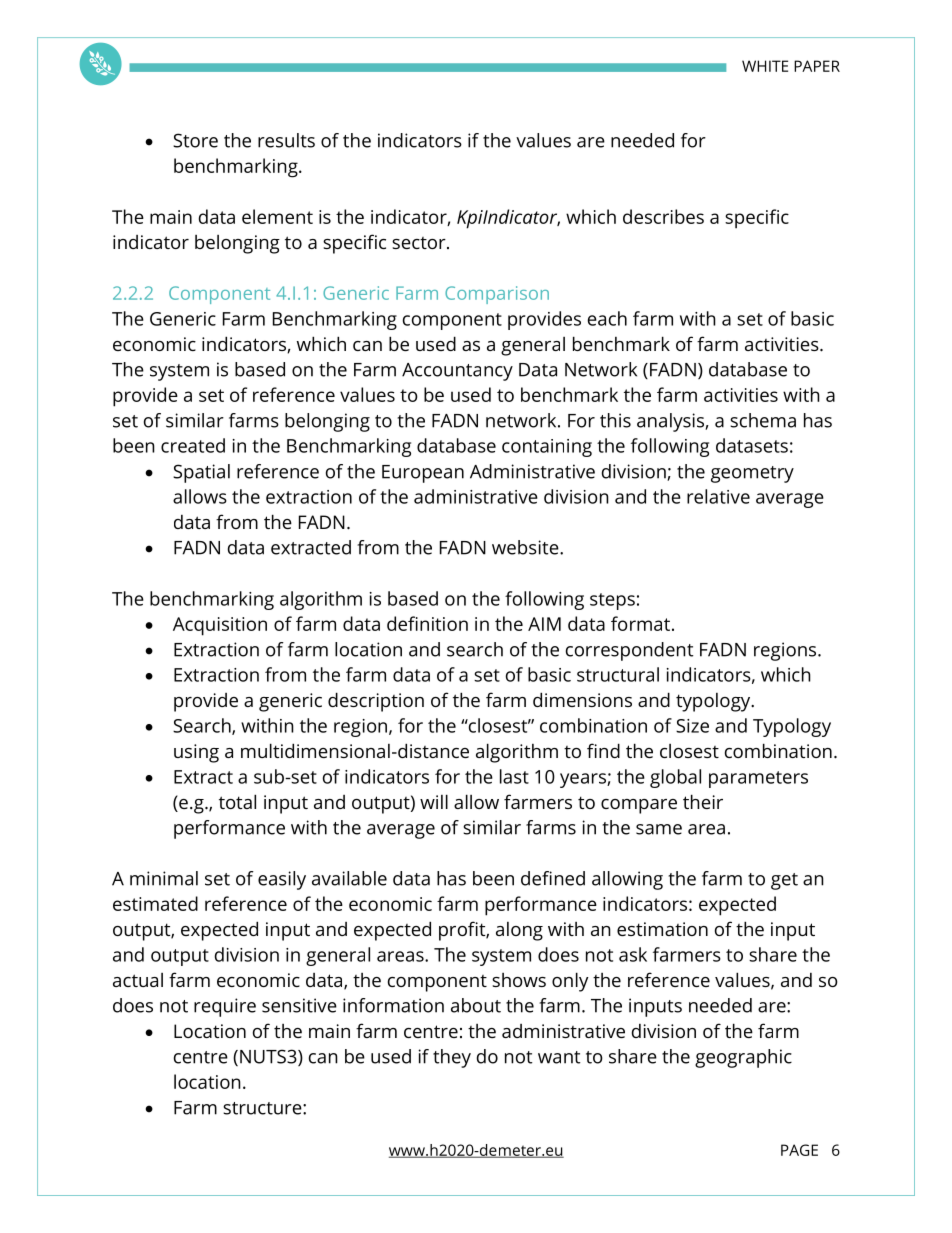  Describe the element at coordinates (452, 1058) in the page. I see `they` at that location.
